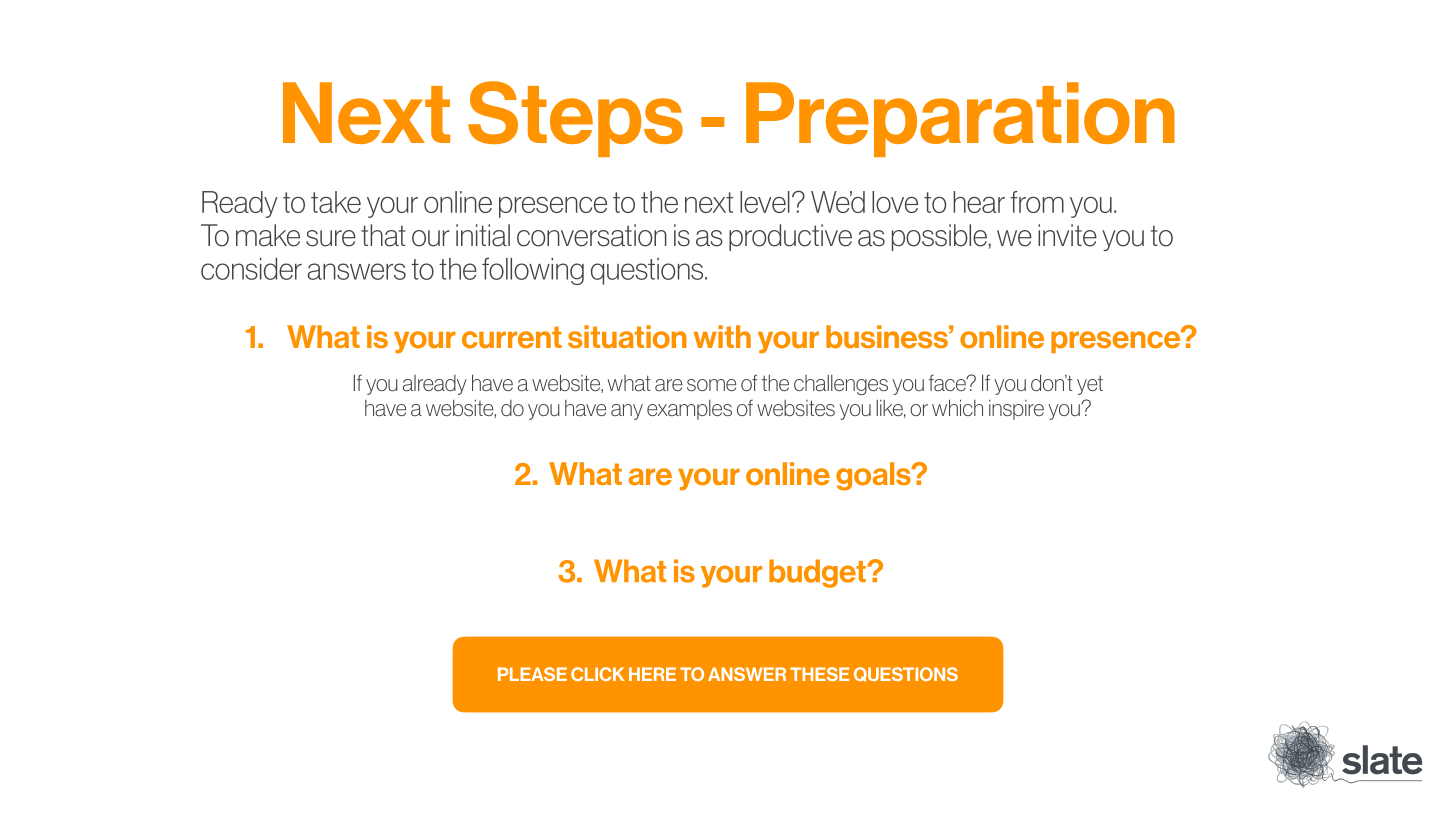 The width and height of the screenshot is (1456, 819). What do you see at coordinates (652, 674) in the screenshot?
I see `HERE` at bounding box center [652, 674].
